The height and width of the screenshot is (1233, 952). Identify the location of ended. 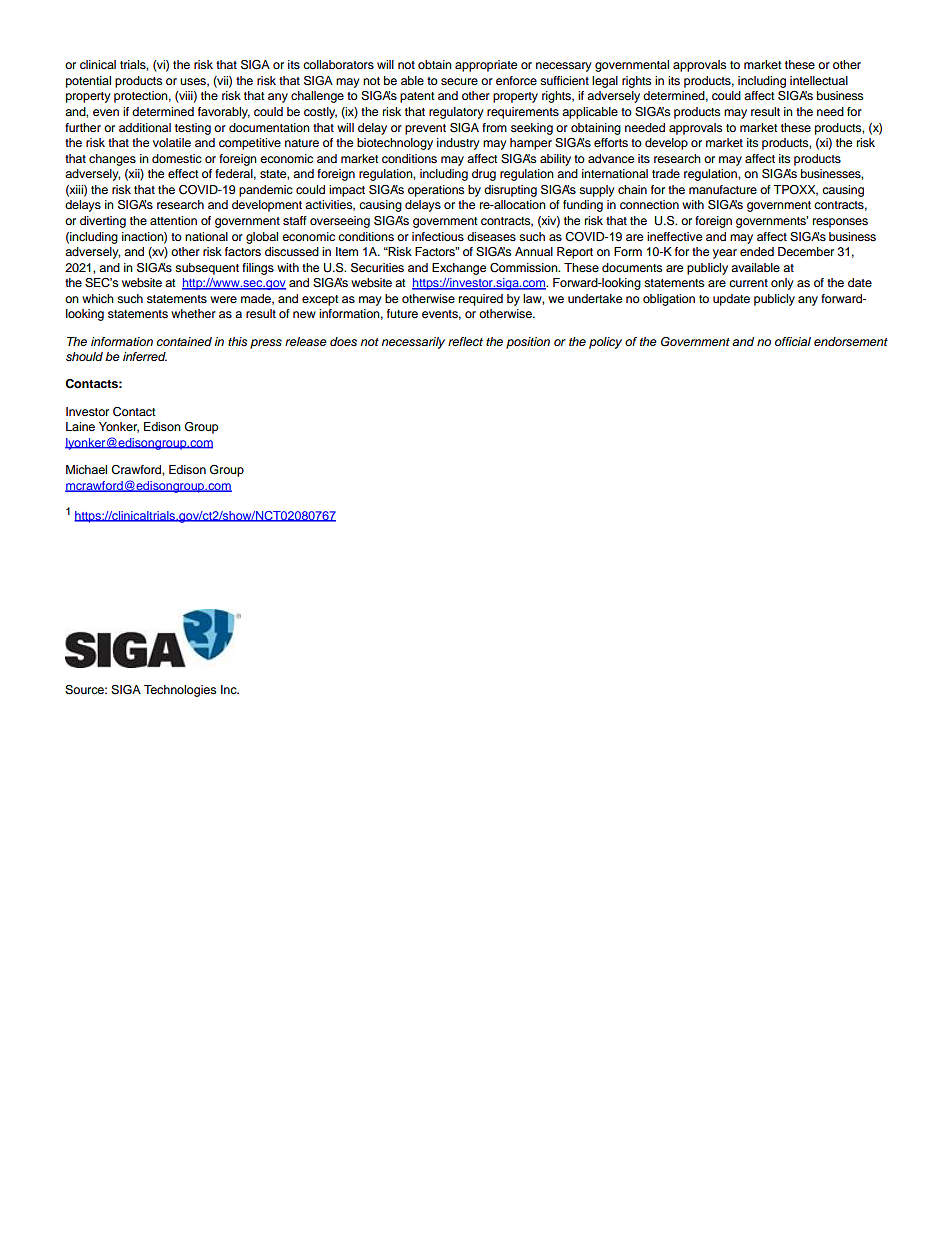
(757, 251).
